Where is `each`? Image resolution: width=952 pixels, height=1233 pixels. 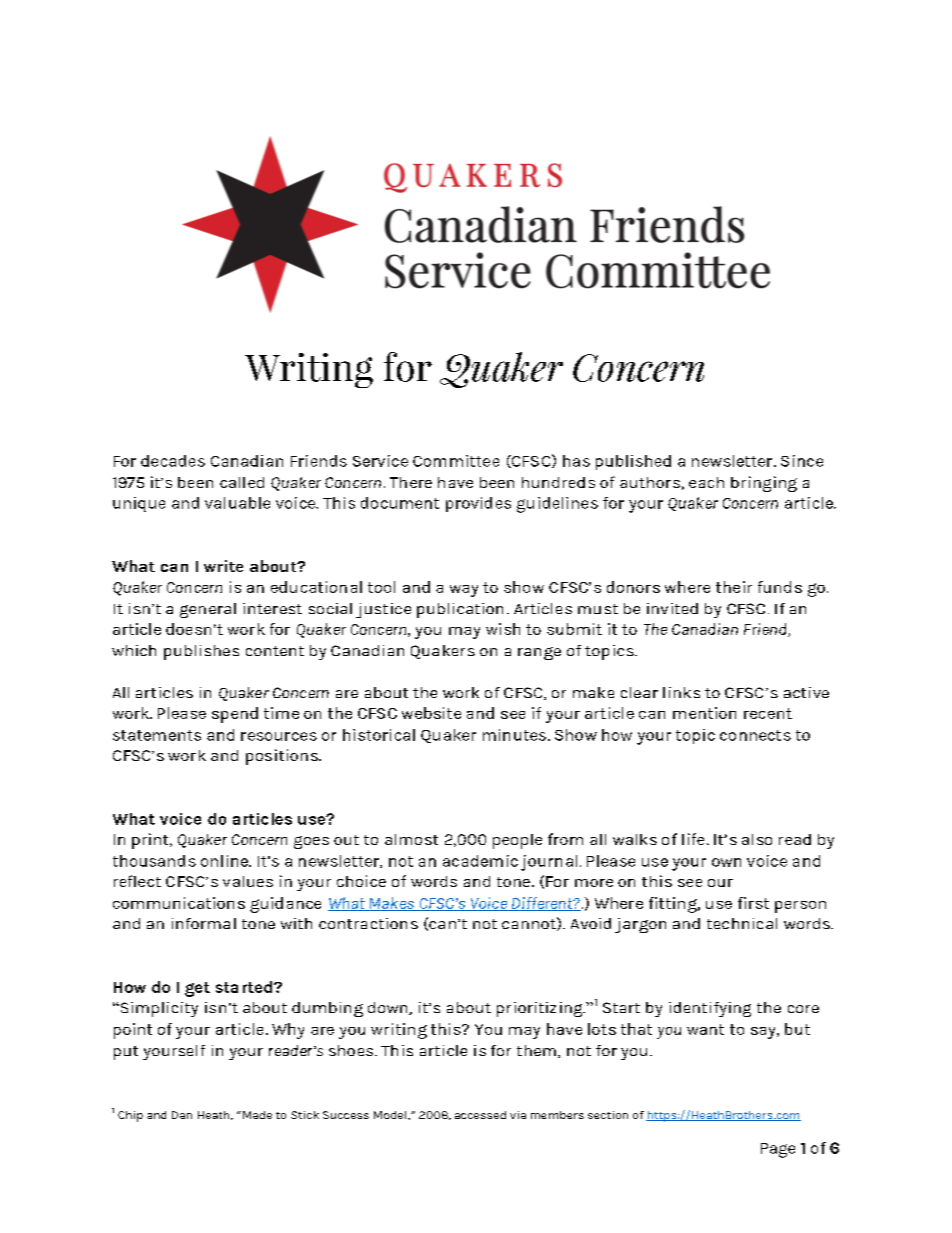
each is located at coordinates (706, 482).
